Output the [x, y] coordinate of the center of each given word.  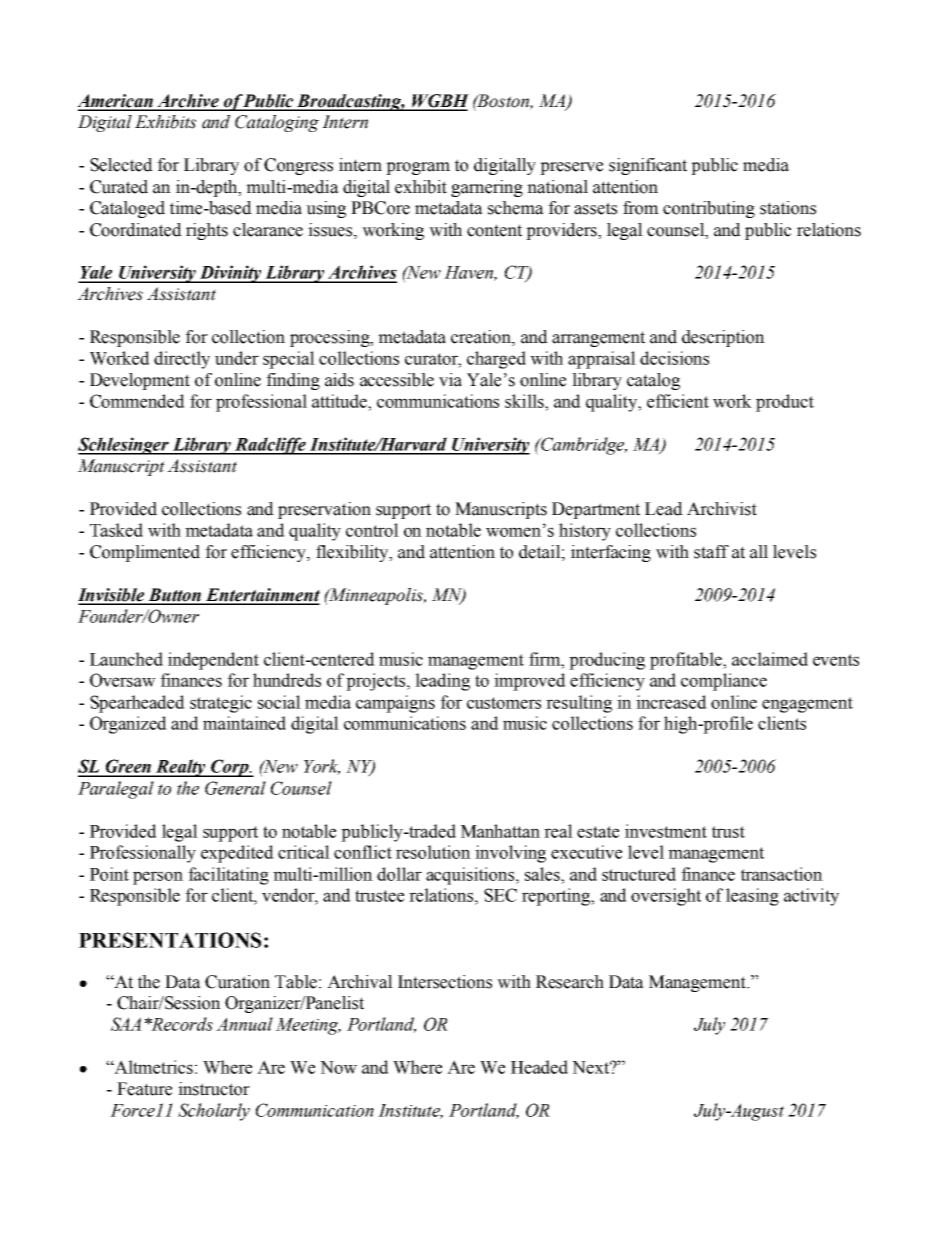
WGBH [439, 102]
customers [504, 703]
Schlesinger [124, 446]
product [785, 403]
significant [648, 166]
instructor [214, 1089]
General [235, 788]
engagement [807, 705]
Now [338, 1067]
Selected [121, 165]
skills [525, 401]
